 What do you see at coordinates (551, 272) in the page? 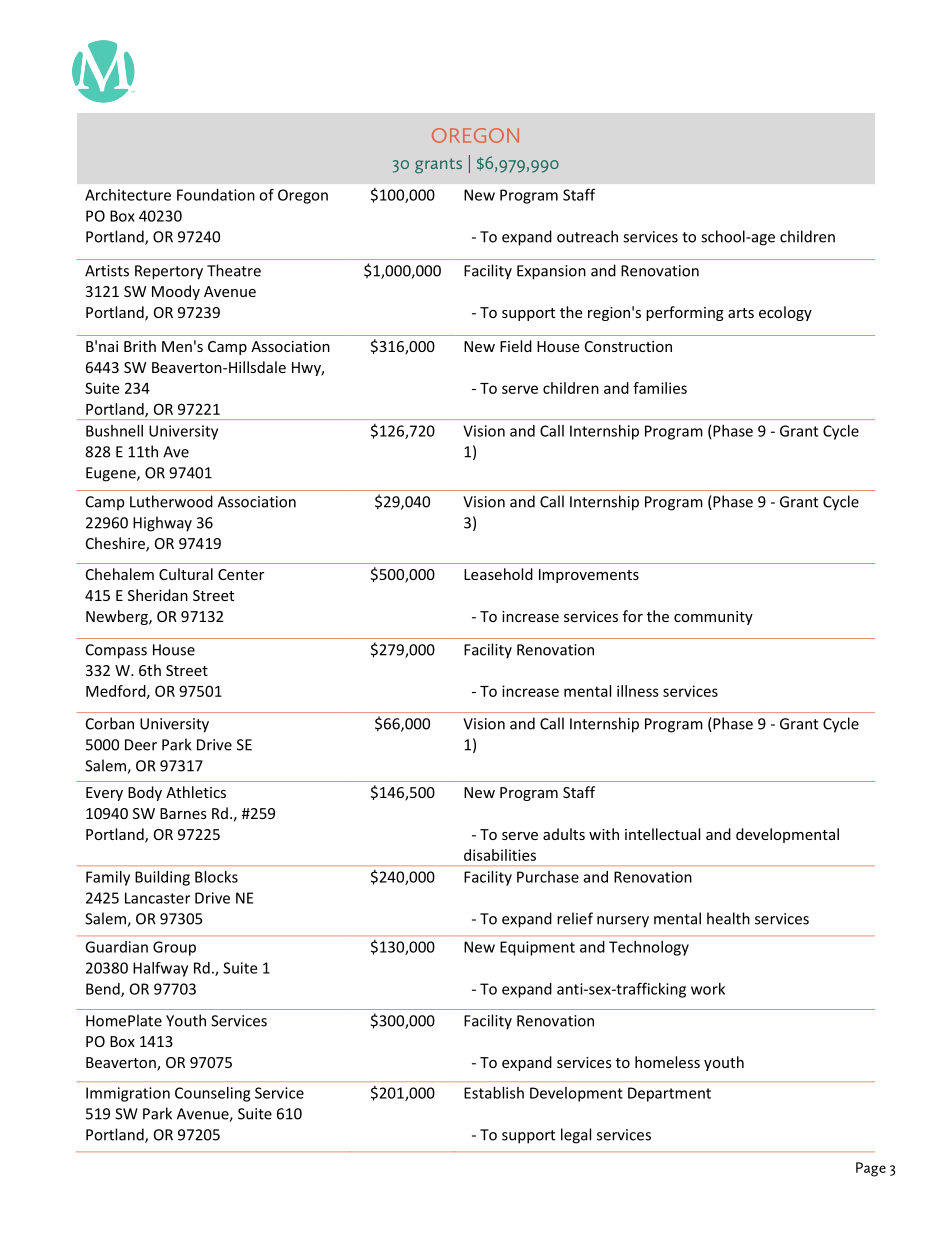
I see `Expansion` at bounding box center [551, 272].
